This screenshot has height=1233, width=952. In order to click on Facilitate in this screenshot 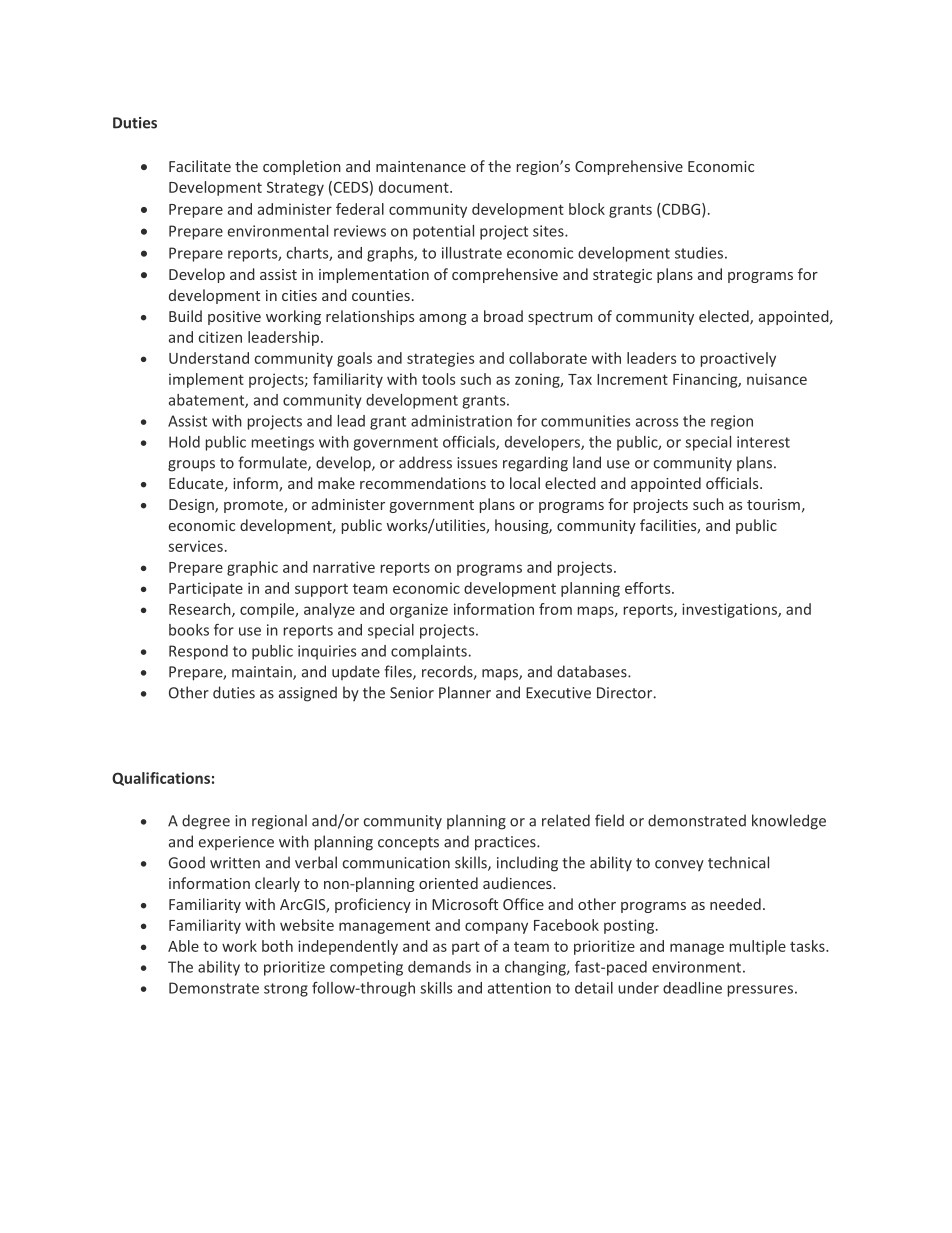, I will do `click(200, 166)`.
